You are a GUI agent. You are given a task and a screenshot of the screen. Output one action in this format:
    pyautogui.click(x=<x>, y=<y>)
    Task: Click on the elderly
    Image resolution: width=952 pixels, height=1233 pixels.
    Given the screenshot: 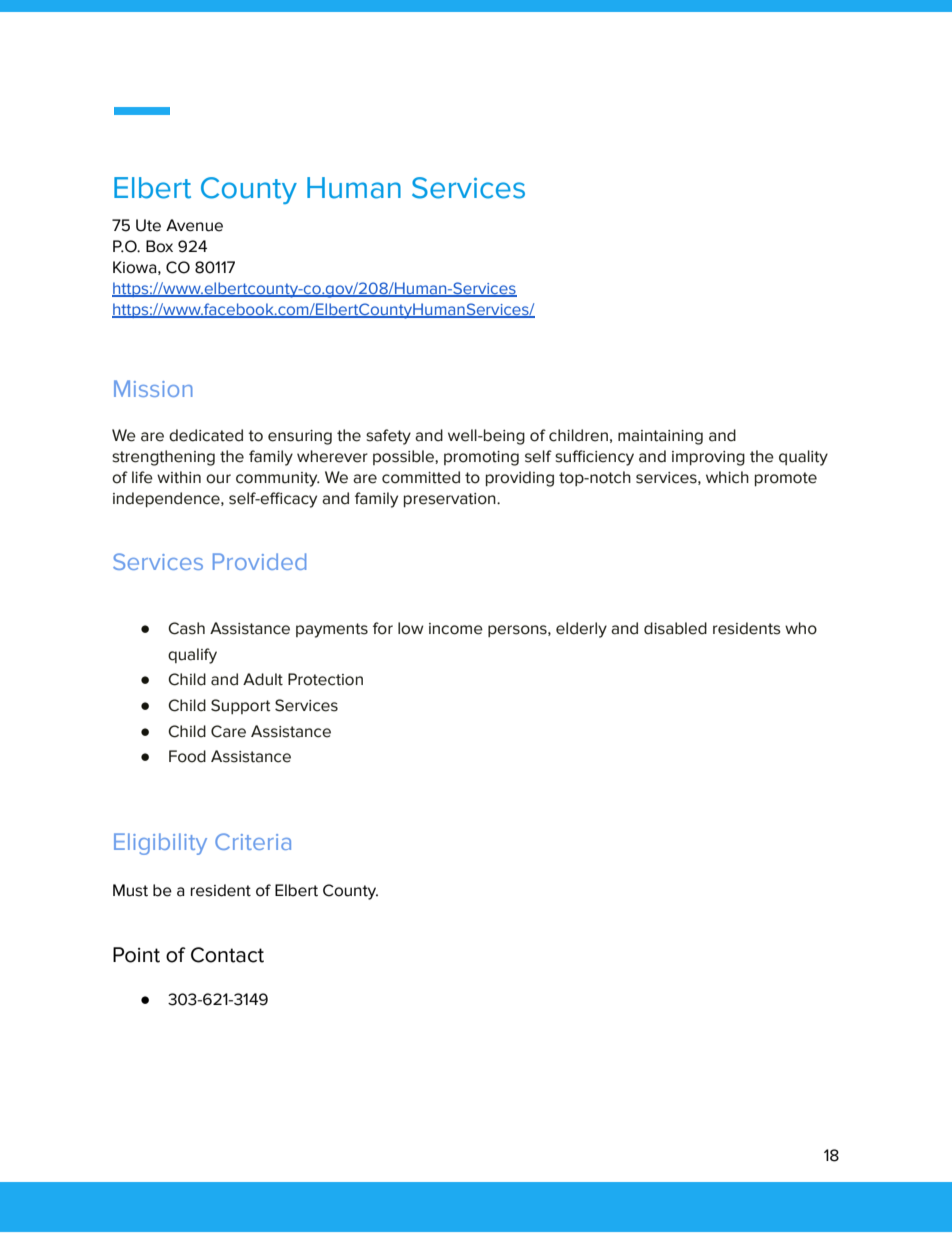 What is the action you would take?
    pyautogui.click(x=581, y=630)
